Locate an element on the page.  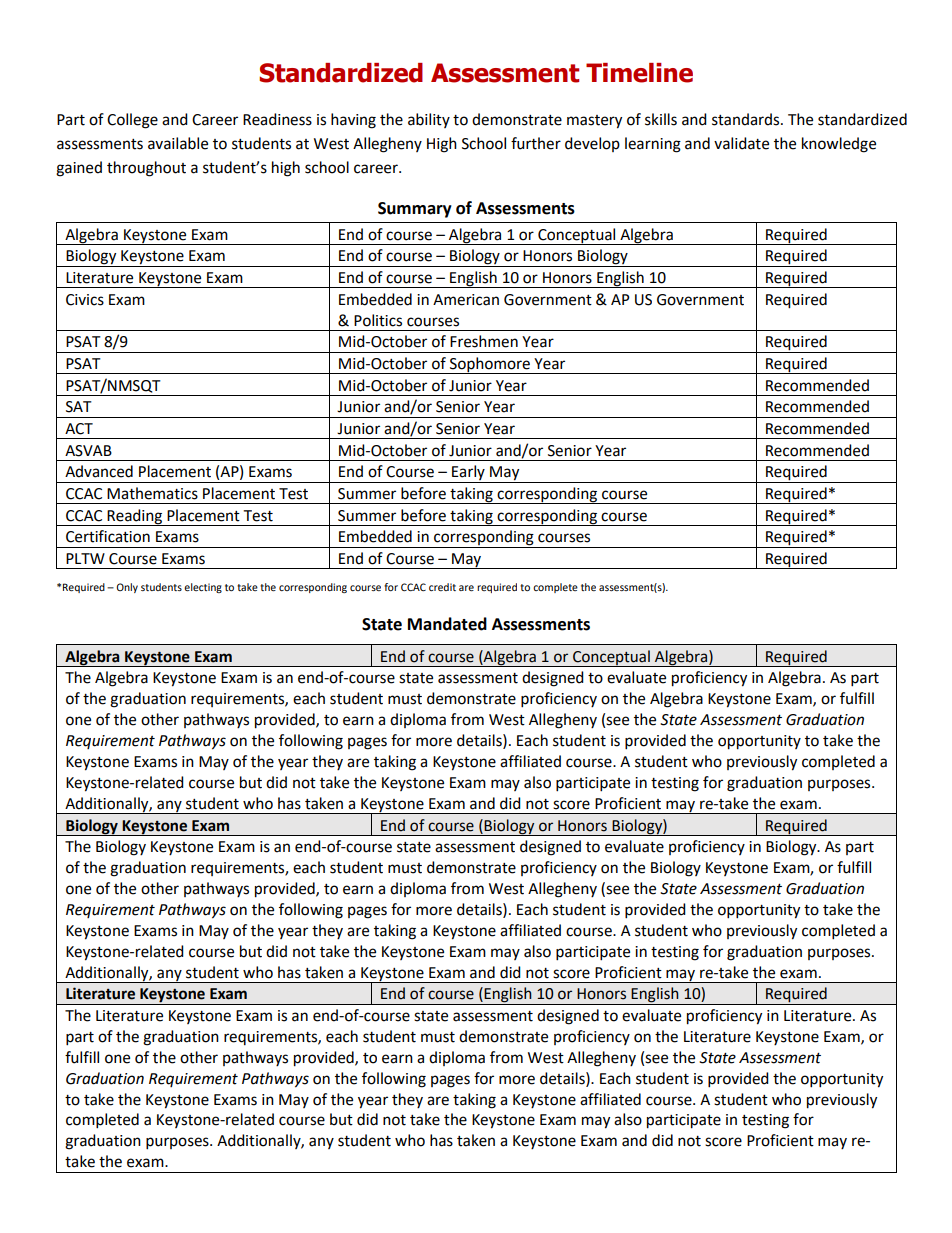
Freshmen is located at coordinates (484, 341).
